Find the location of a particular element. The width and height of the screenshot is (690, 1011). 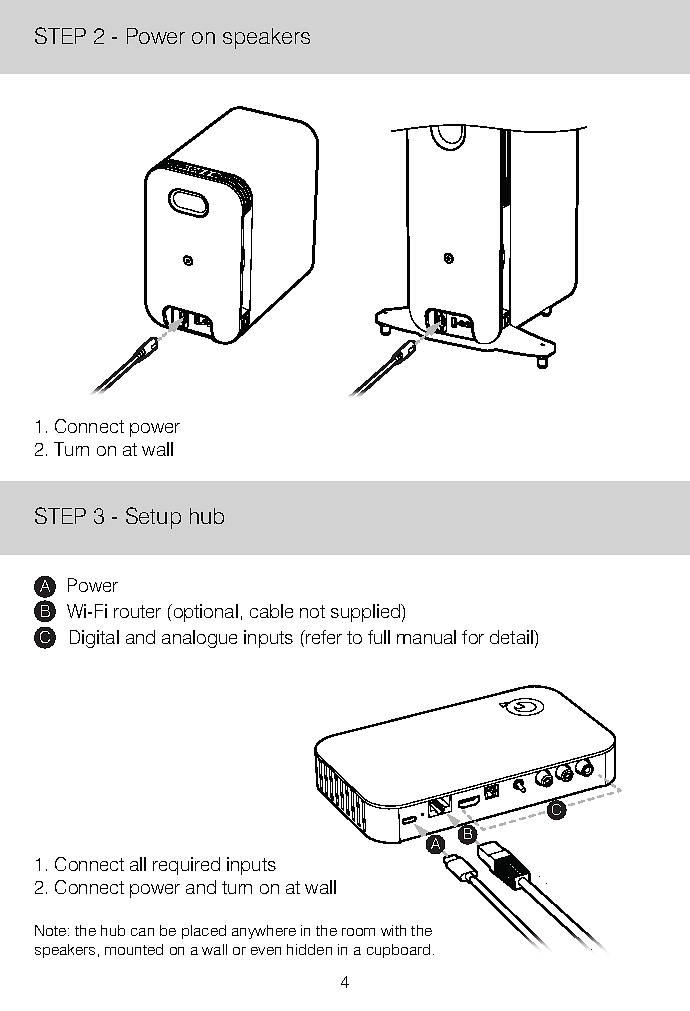

Setup is located at coordinates (153, 518).
